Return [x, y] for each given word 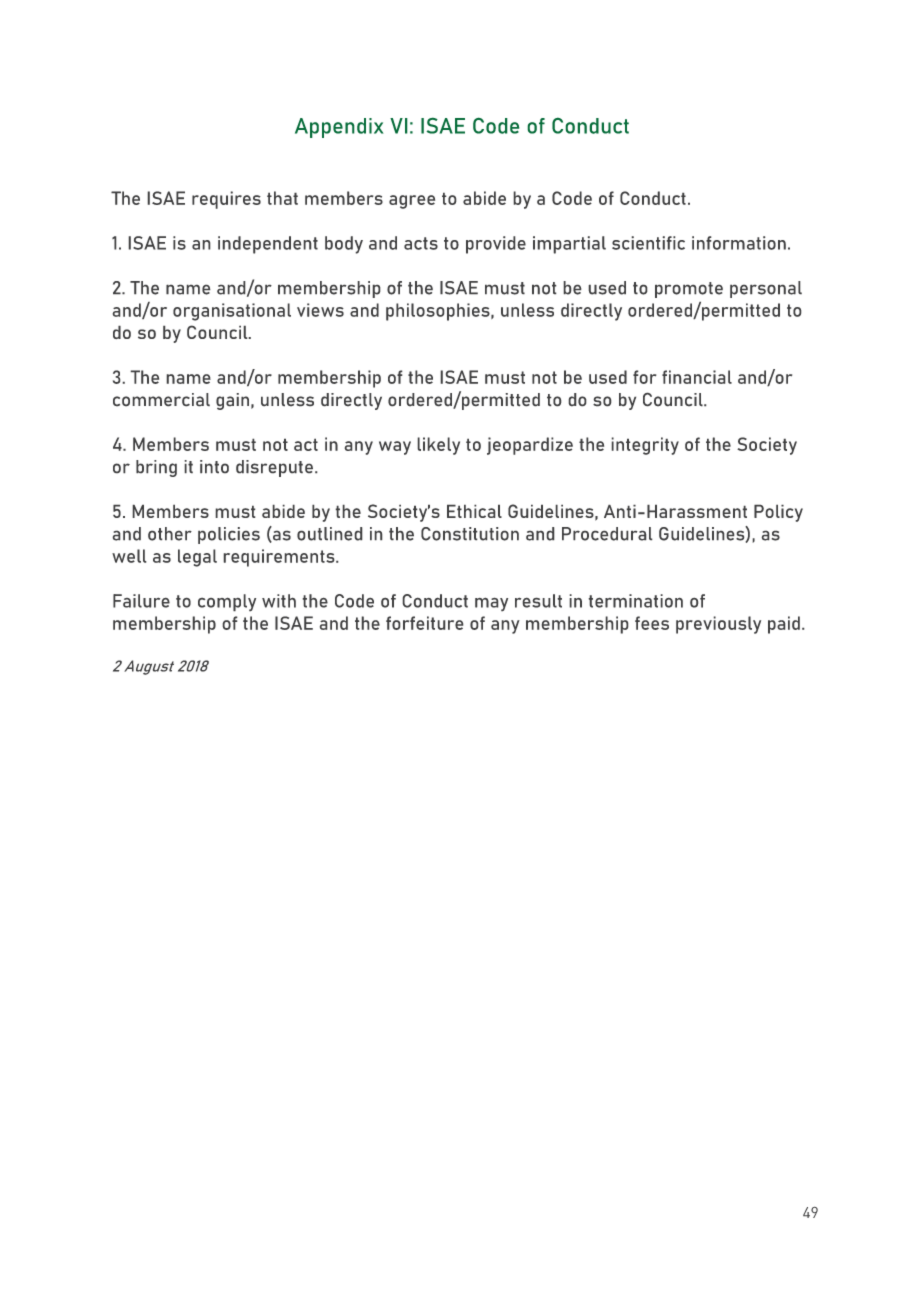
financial [697, 377]
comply [227, 603]
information [739, 243]
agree [412, 202]
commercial [161, 400]
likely [438, 446]
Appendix [339, 128]
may [491, 604]
